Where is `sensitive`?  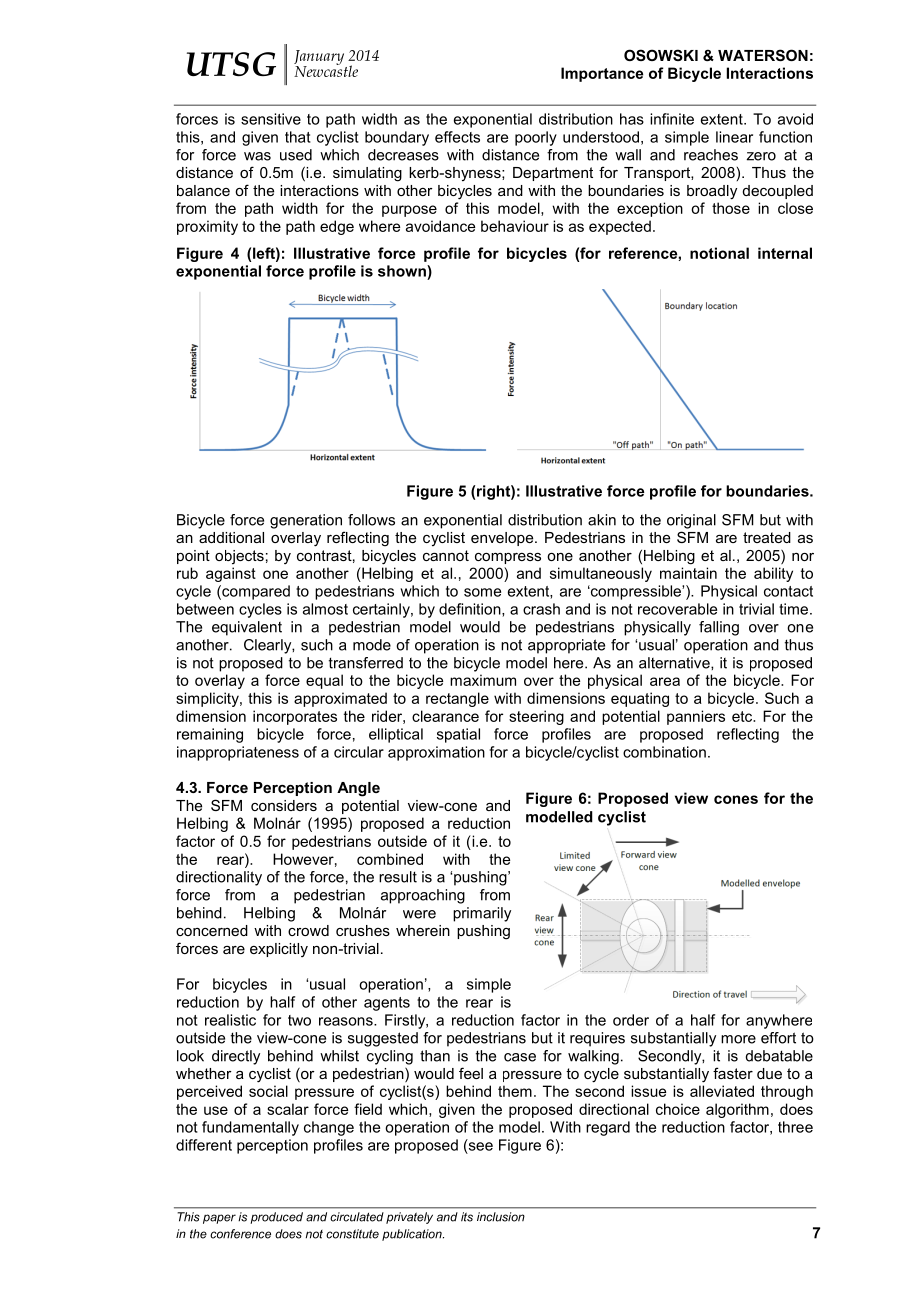 sensitive is located at coordinates (271, 119).
